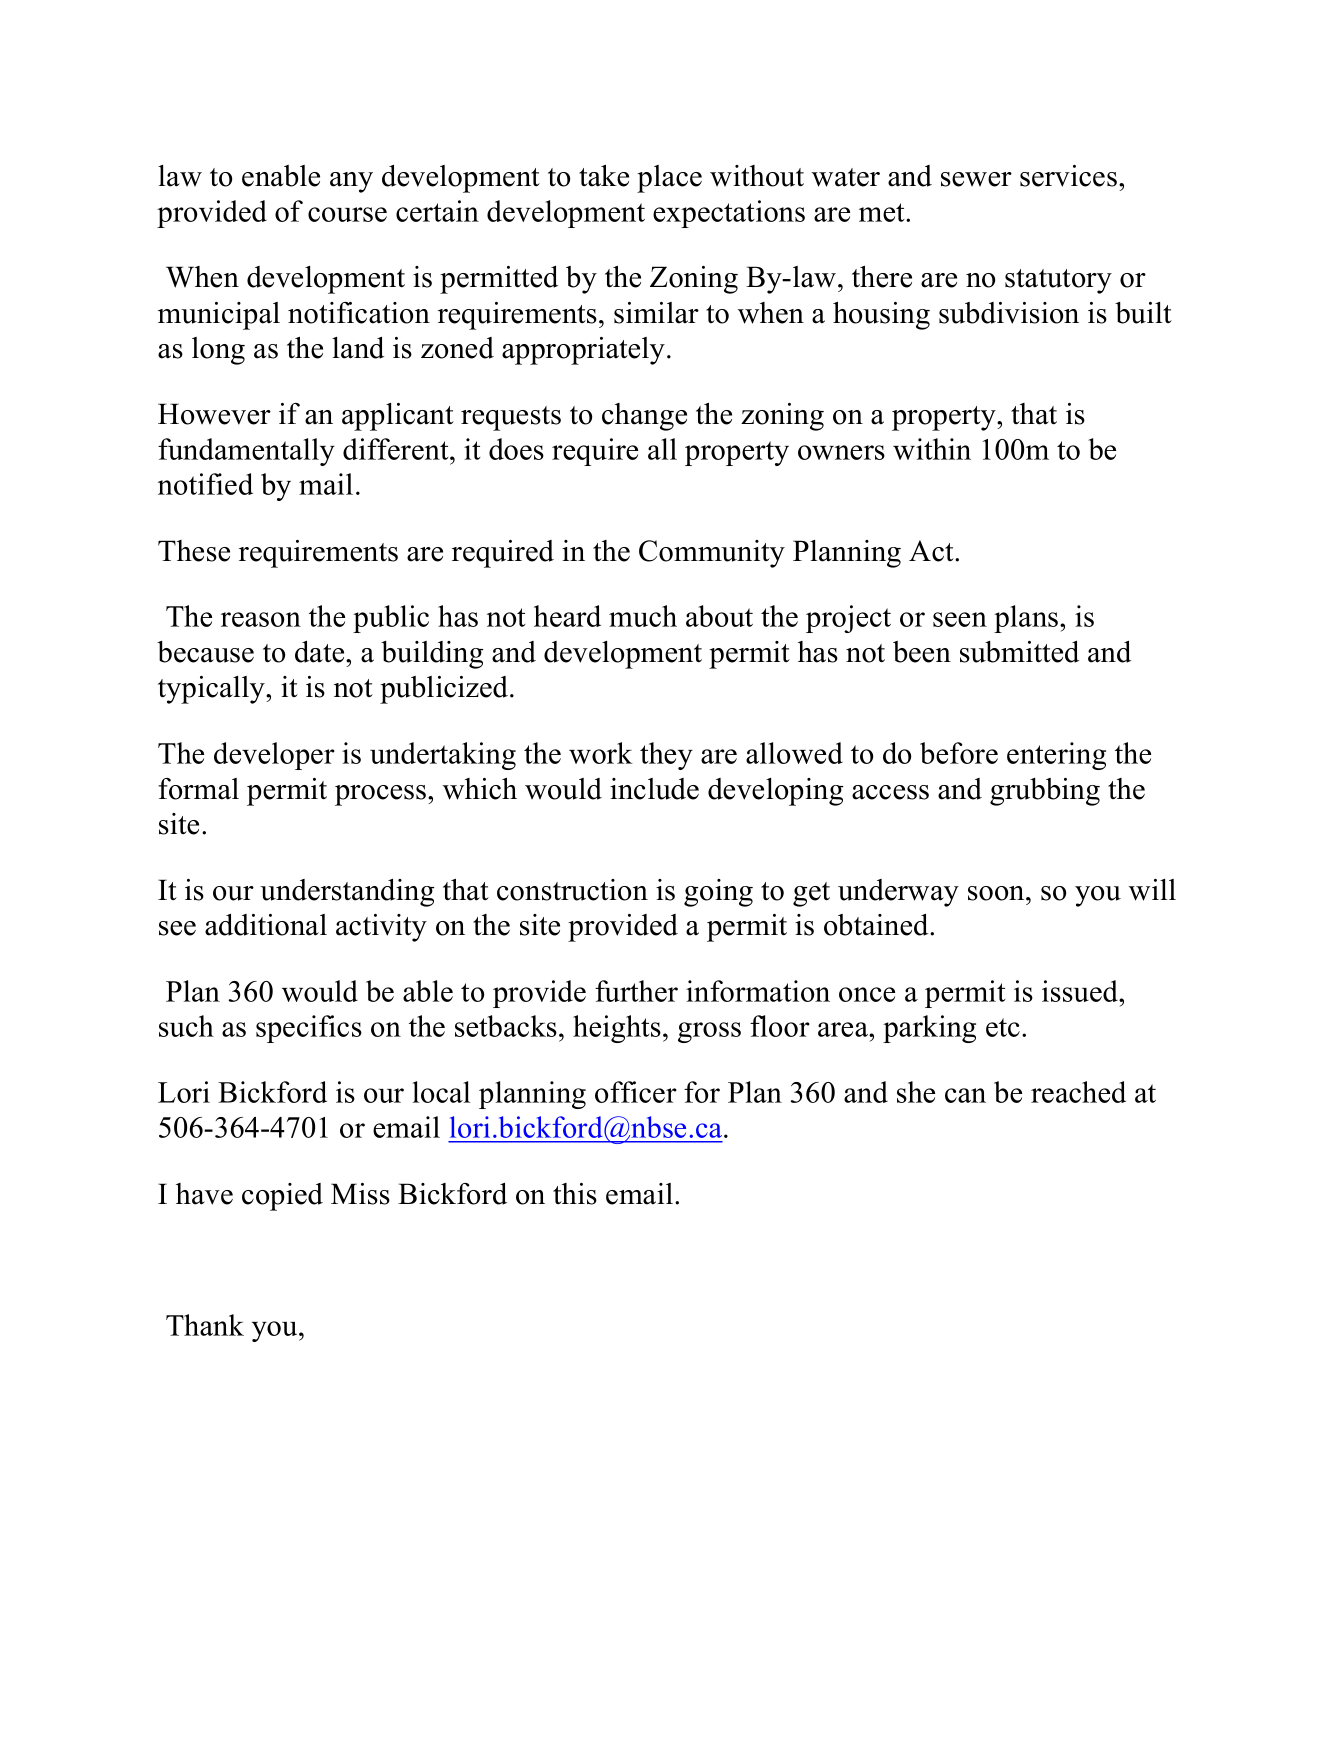 Image resolution: width=1342 pixels, height=1737 pixels. Describe the element at coordinates (205, 1325) in the screenshot. I see `Thank` at that location.
